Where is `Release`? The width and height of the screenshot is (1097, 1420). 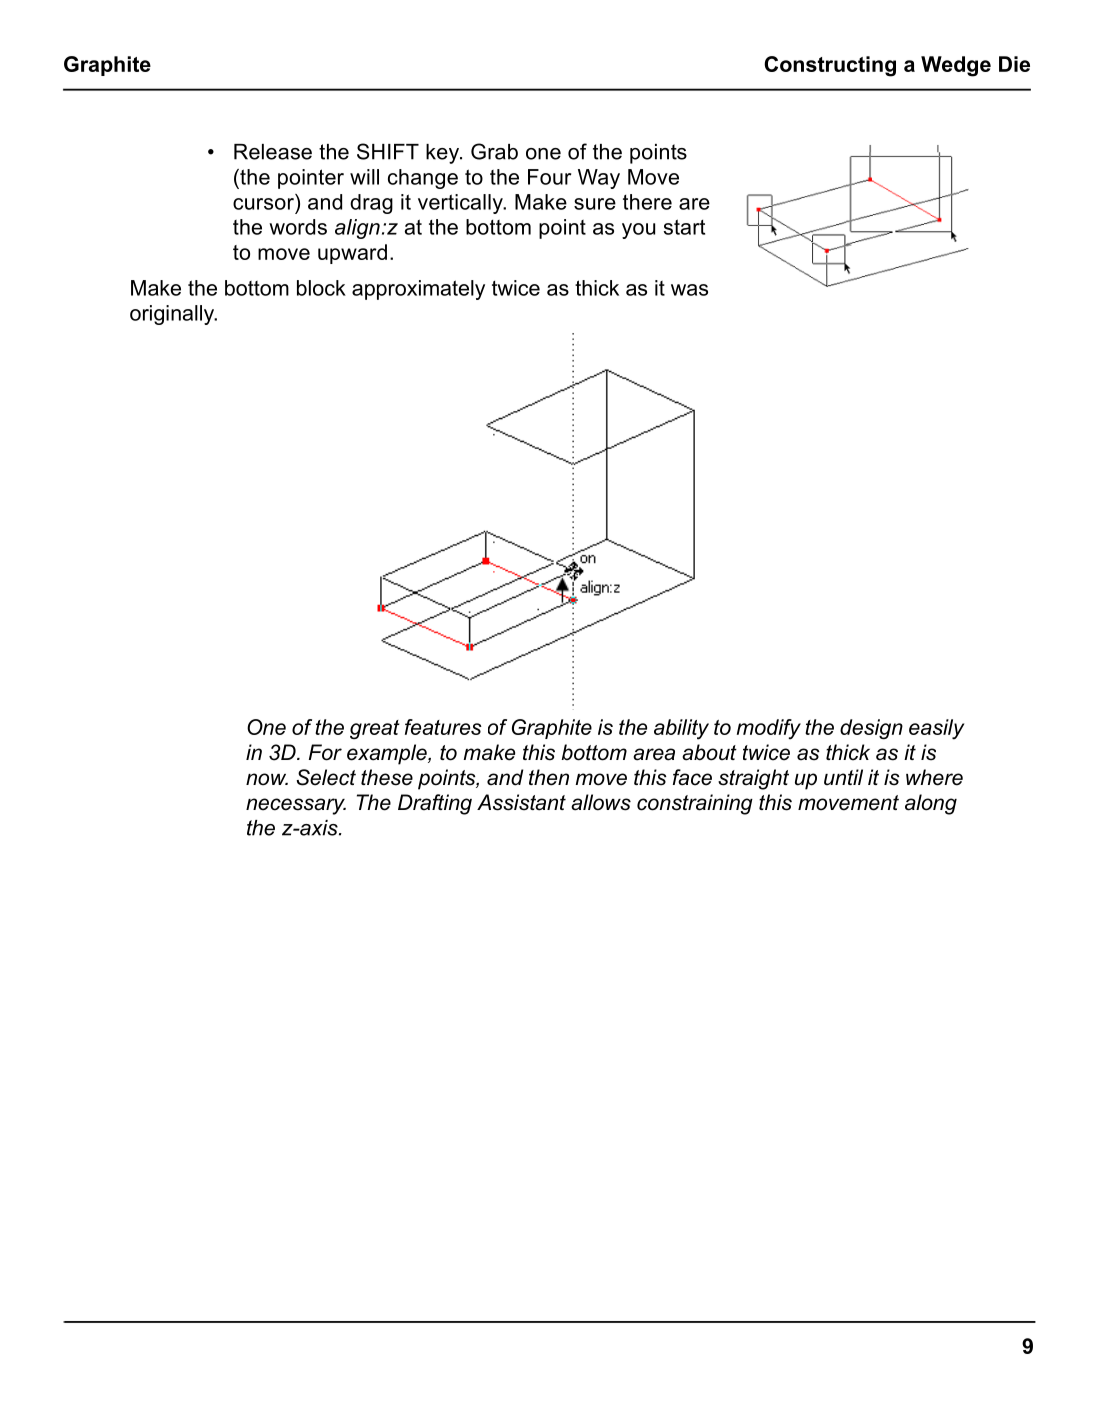
Release is located at coordinates (273, 152).
